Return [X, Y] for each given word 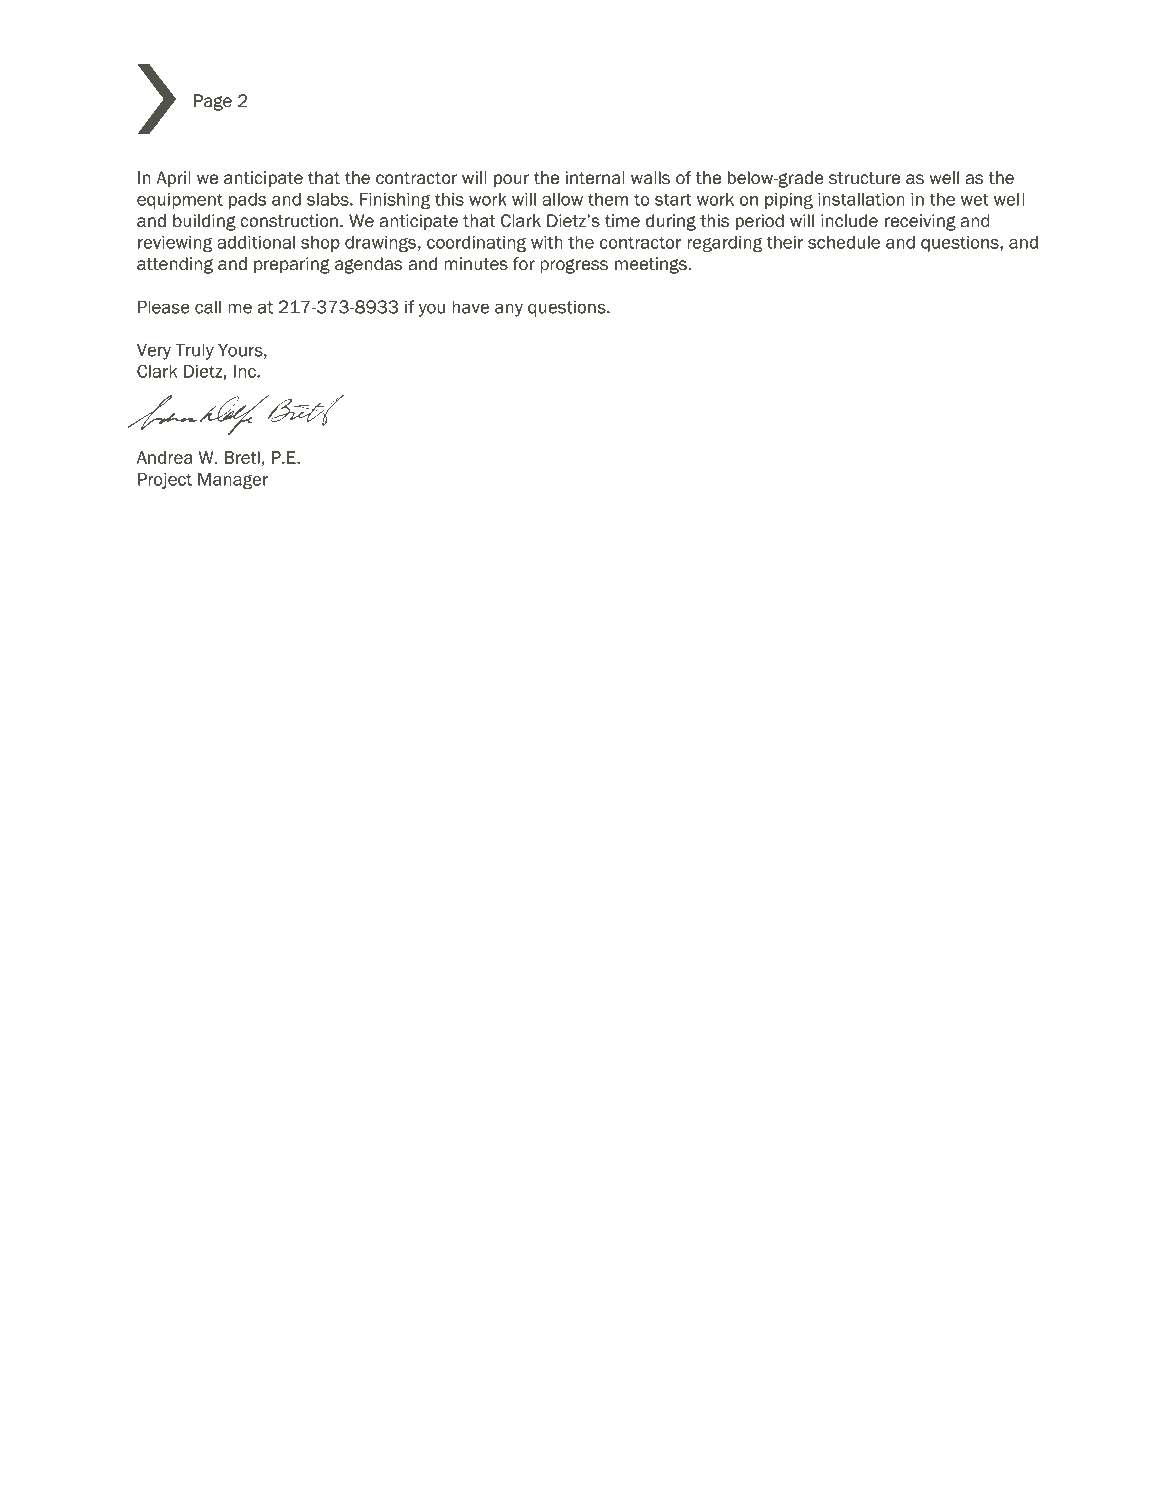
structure [864, 178]
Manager [233, 481]
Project [165, 481]
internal [595, 178]
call [208, 307]
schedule [844, 242]
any [509, 310]
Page [213, 102]
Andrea [164, 457]
